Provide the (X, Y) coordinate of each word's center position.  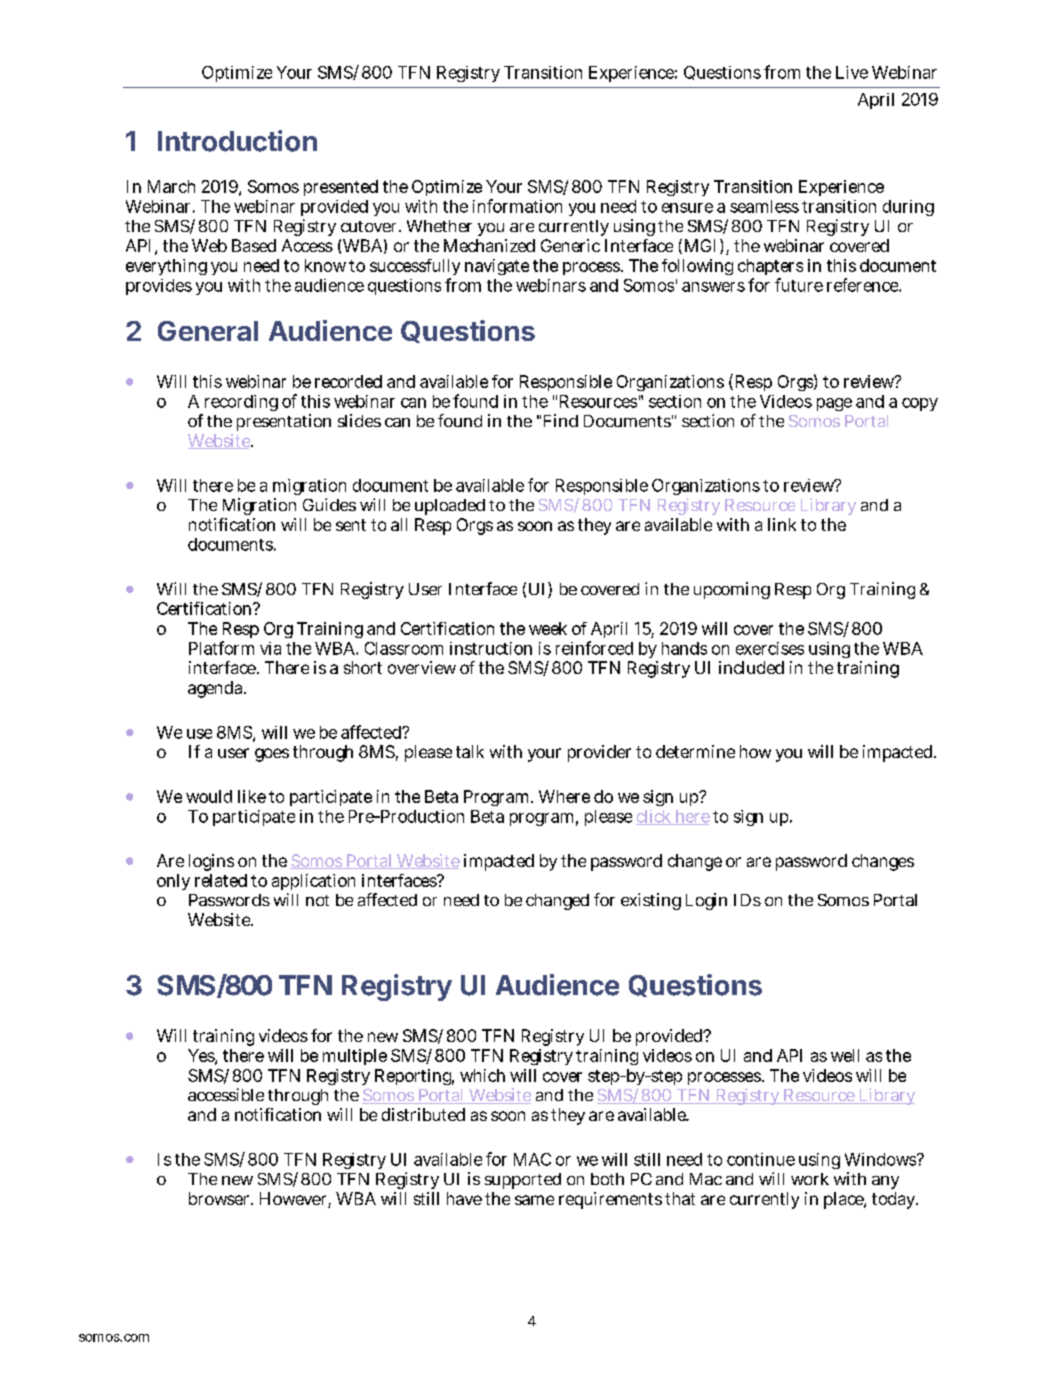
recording (241, 403)
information (517, 206)
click (654, 817)
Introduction (237, 141)
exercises (770, 648)
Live (852, 72)
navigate (497, 267)
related (221, 880)
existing (651, 901)
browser (220, 1198)
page (834, 404)
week (548, 628)
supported (523, 1181)
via (270, 648)
